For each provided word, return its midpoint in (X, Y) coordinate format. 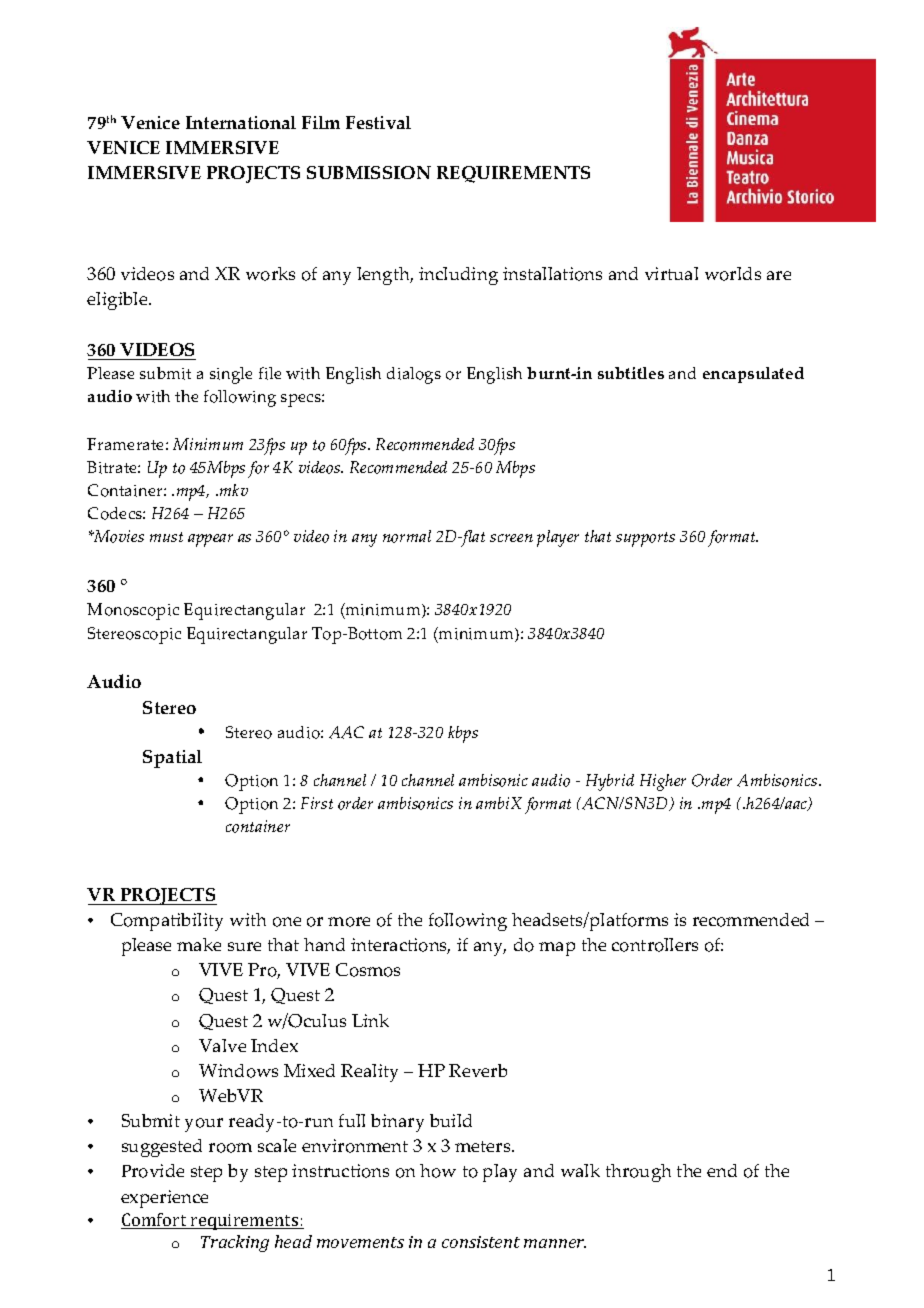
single (231, 375)
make (199, 944)
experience (164, 1199)
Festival (378, 122)
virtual (671, 273)
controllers (655, 945)
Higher (663, 782)
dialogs (414, 375)
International (241, 122)
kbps (463, 734)
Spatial (172, 759)
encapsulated (753, 375)
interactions (400, 946)
